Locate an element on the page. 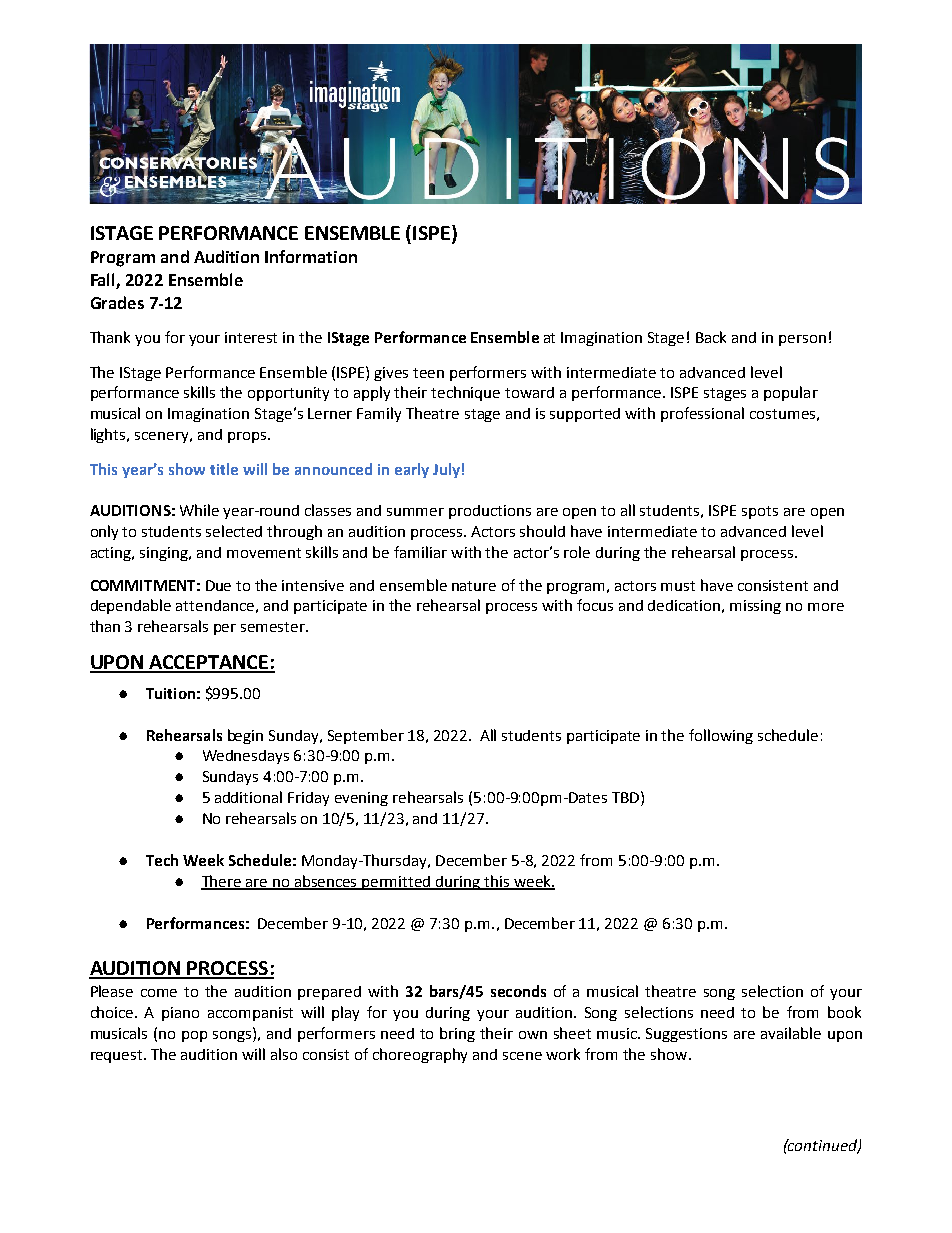 Image resolution: width=952 pixels, height=1233 pixels. Grades is located at coordinates (117, 302).
